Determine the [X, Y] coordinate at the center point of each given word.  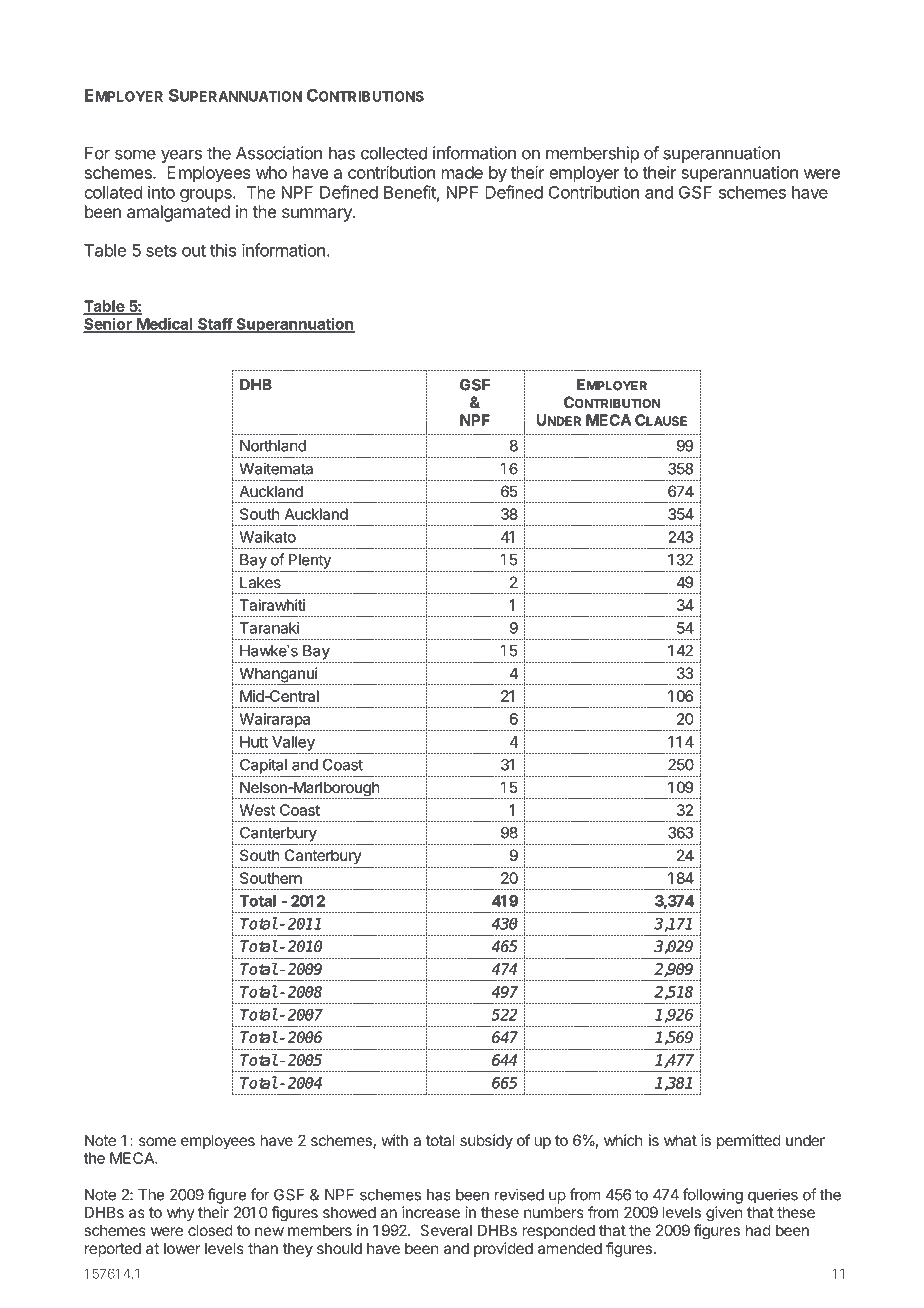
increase [431, 1212]
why [181, 1213]
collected [394, 153]
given [724, 1214]
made [462, 172]
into [161, 192]
